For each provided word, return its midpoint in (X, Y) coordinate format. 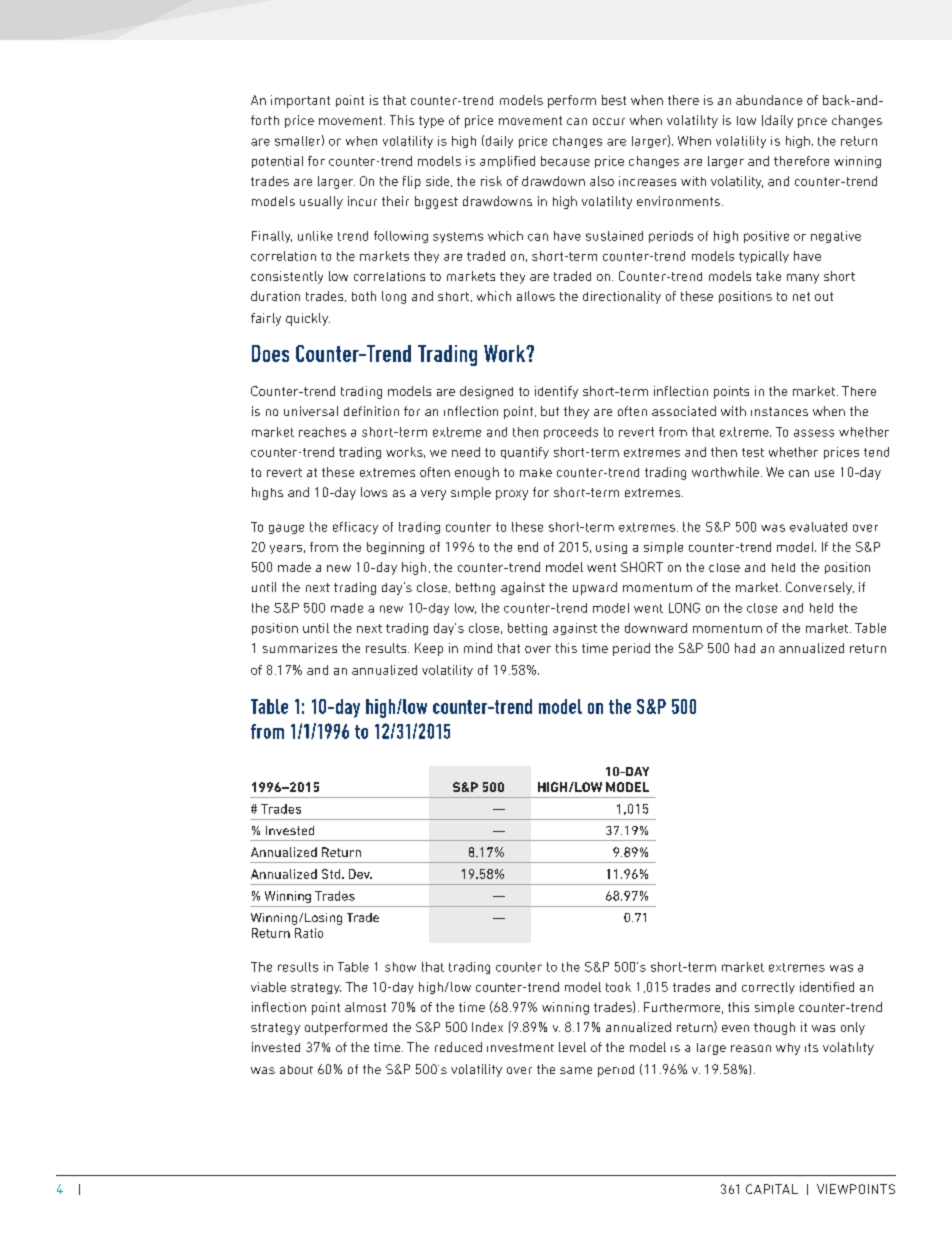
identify (556, 392)
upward (595, 588)
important (300, 101)
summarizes (300, 648)
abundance (769, 100)
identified (827, 987)
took (618, 987)
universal (311, 411)
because (565, 161)
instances (779, 411)
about (296, 1069)
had (745, 648)
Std (332, 874)
